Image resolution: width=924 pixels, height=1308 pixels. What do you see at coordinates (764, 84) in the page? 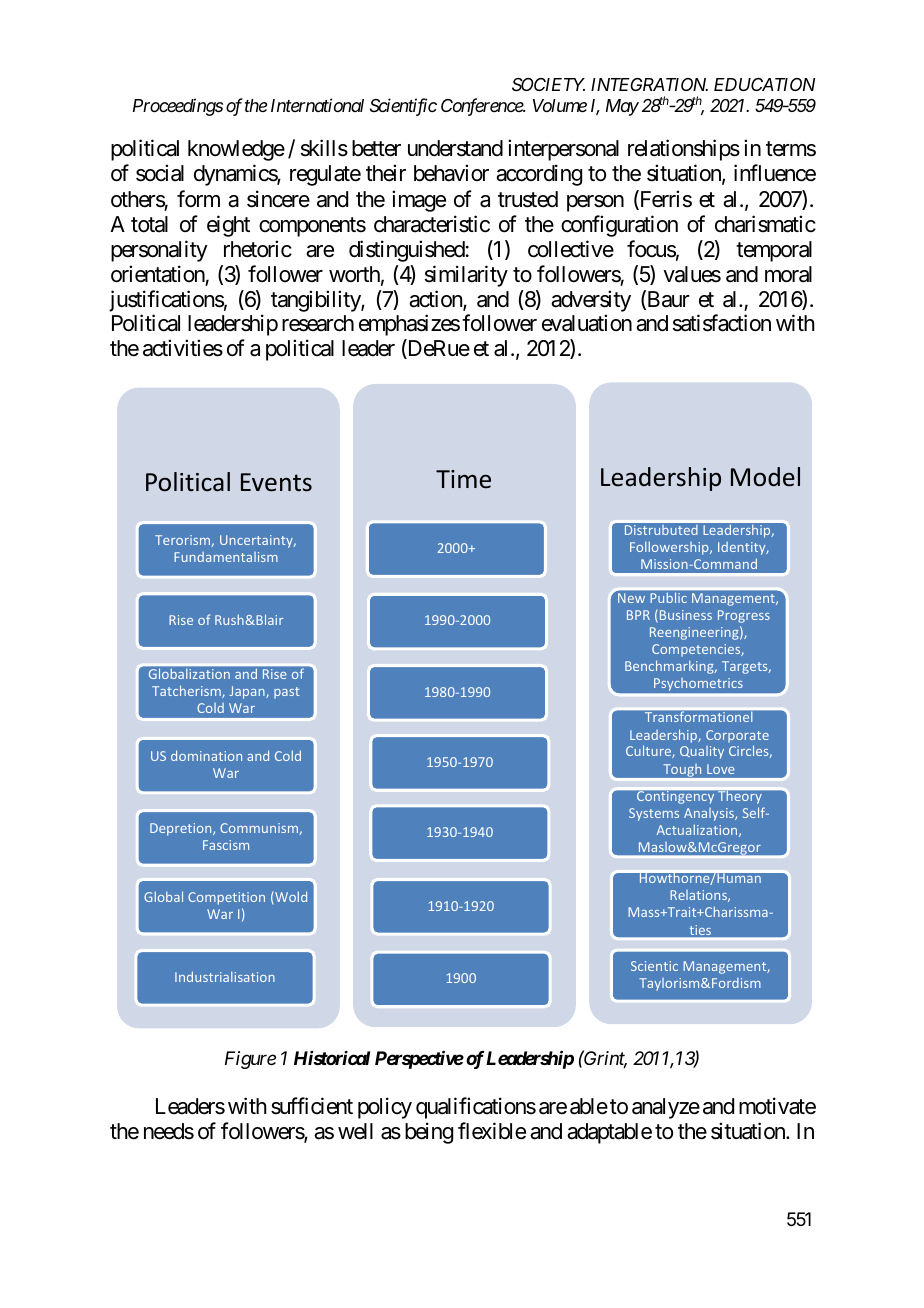
I see `EDUCATION` at bounding box center [764, 84].
